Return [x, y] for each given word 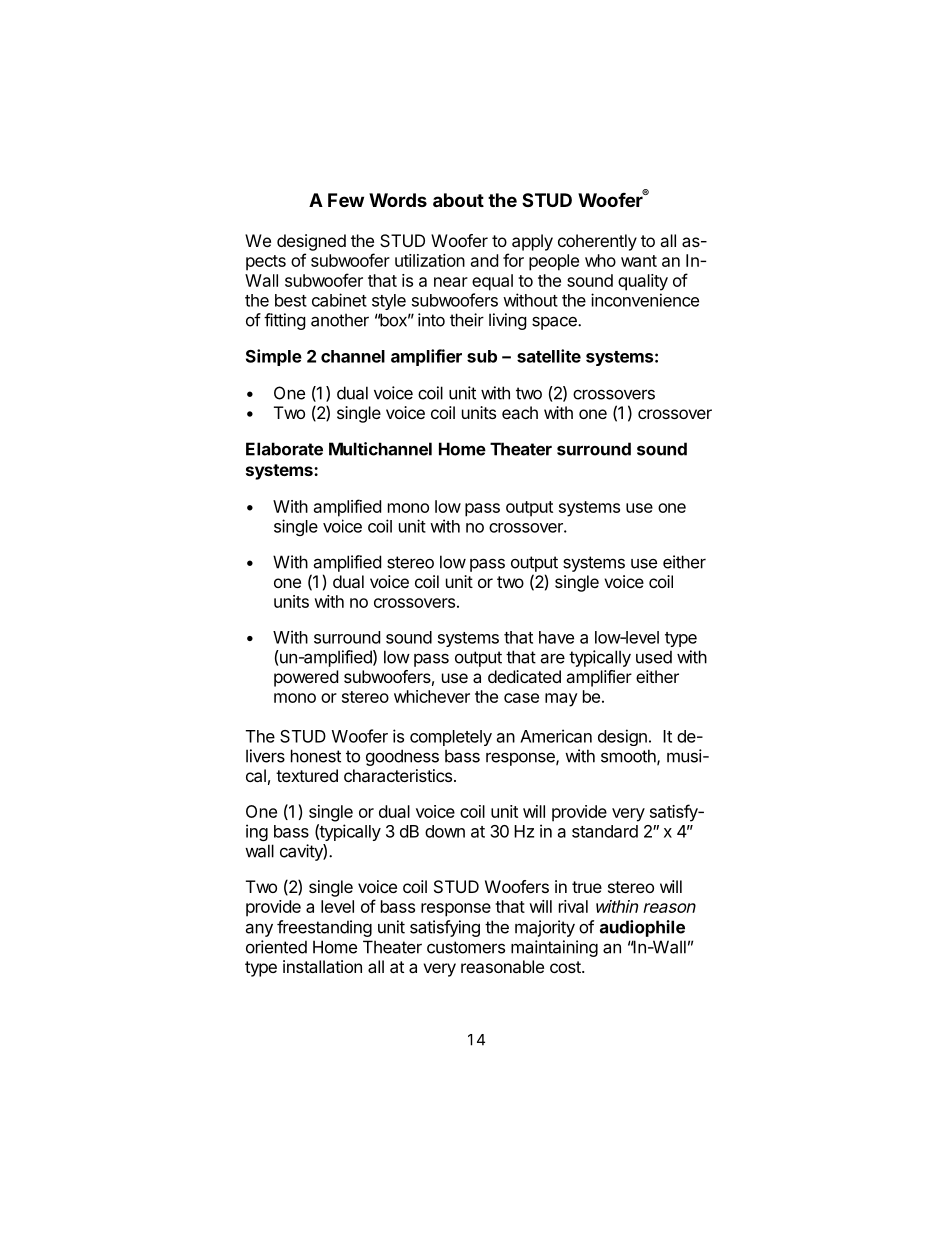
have [556, 637]
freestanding [324, 928]
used [654, 657]
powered [306, 678]
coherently [597, 242]
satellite [549, 356]
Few [346, 200]
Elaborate [284, 449]
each [520, 412]
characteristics [398, 775]
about [458, 200]
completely [451, 738]
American [556, 736]
